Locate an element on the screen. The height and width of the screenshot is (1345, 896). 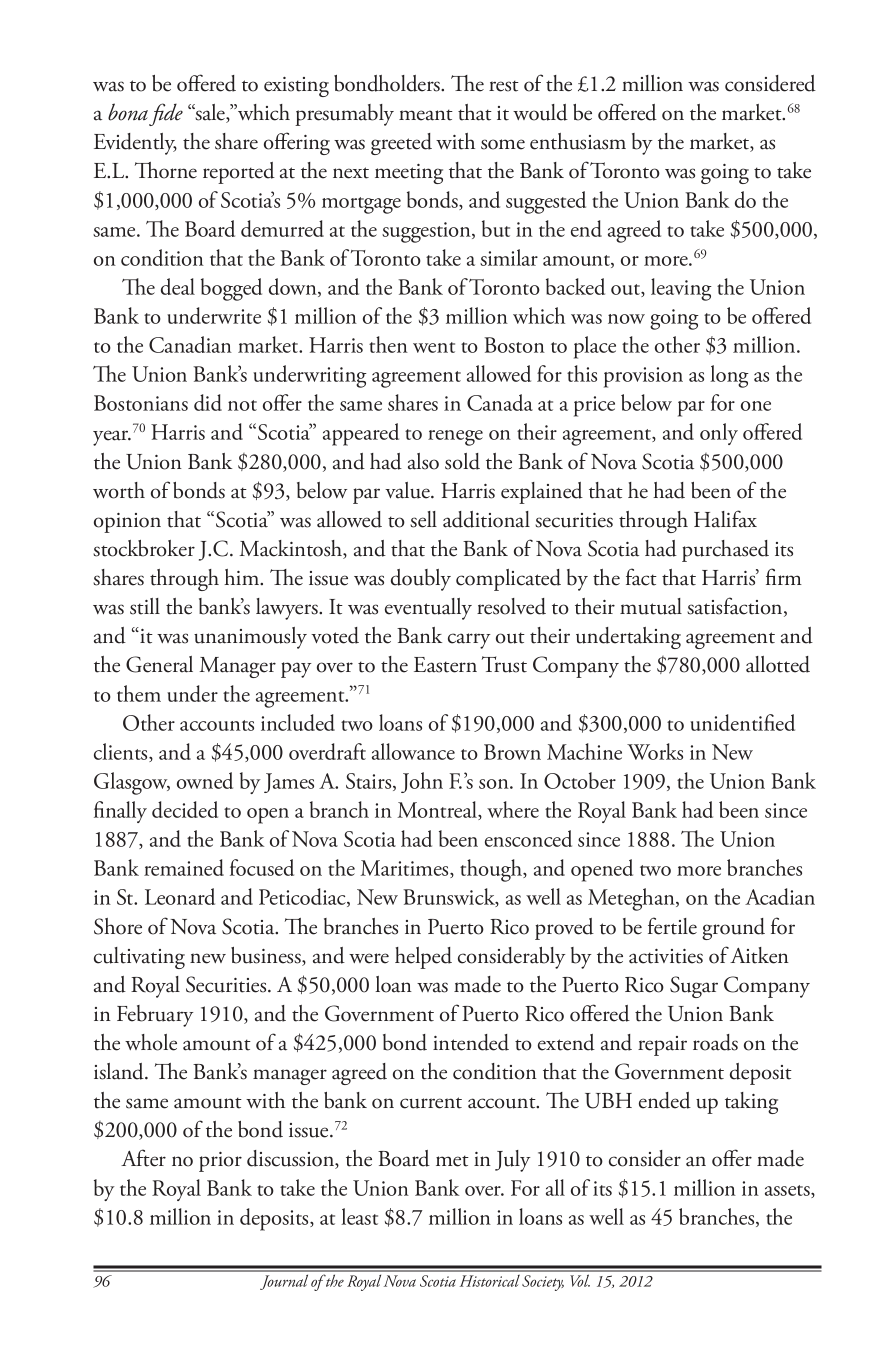
did is located at coordinates (208, 402).
